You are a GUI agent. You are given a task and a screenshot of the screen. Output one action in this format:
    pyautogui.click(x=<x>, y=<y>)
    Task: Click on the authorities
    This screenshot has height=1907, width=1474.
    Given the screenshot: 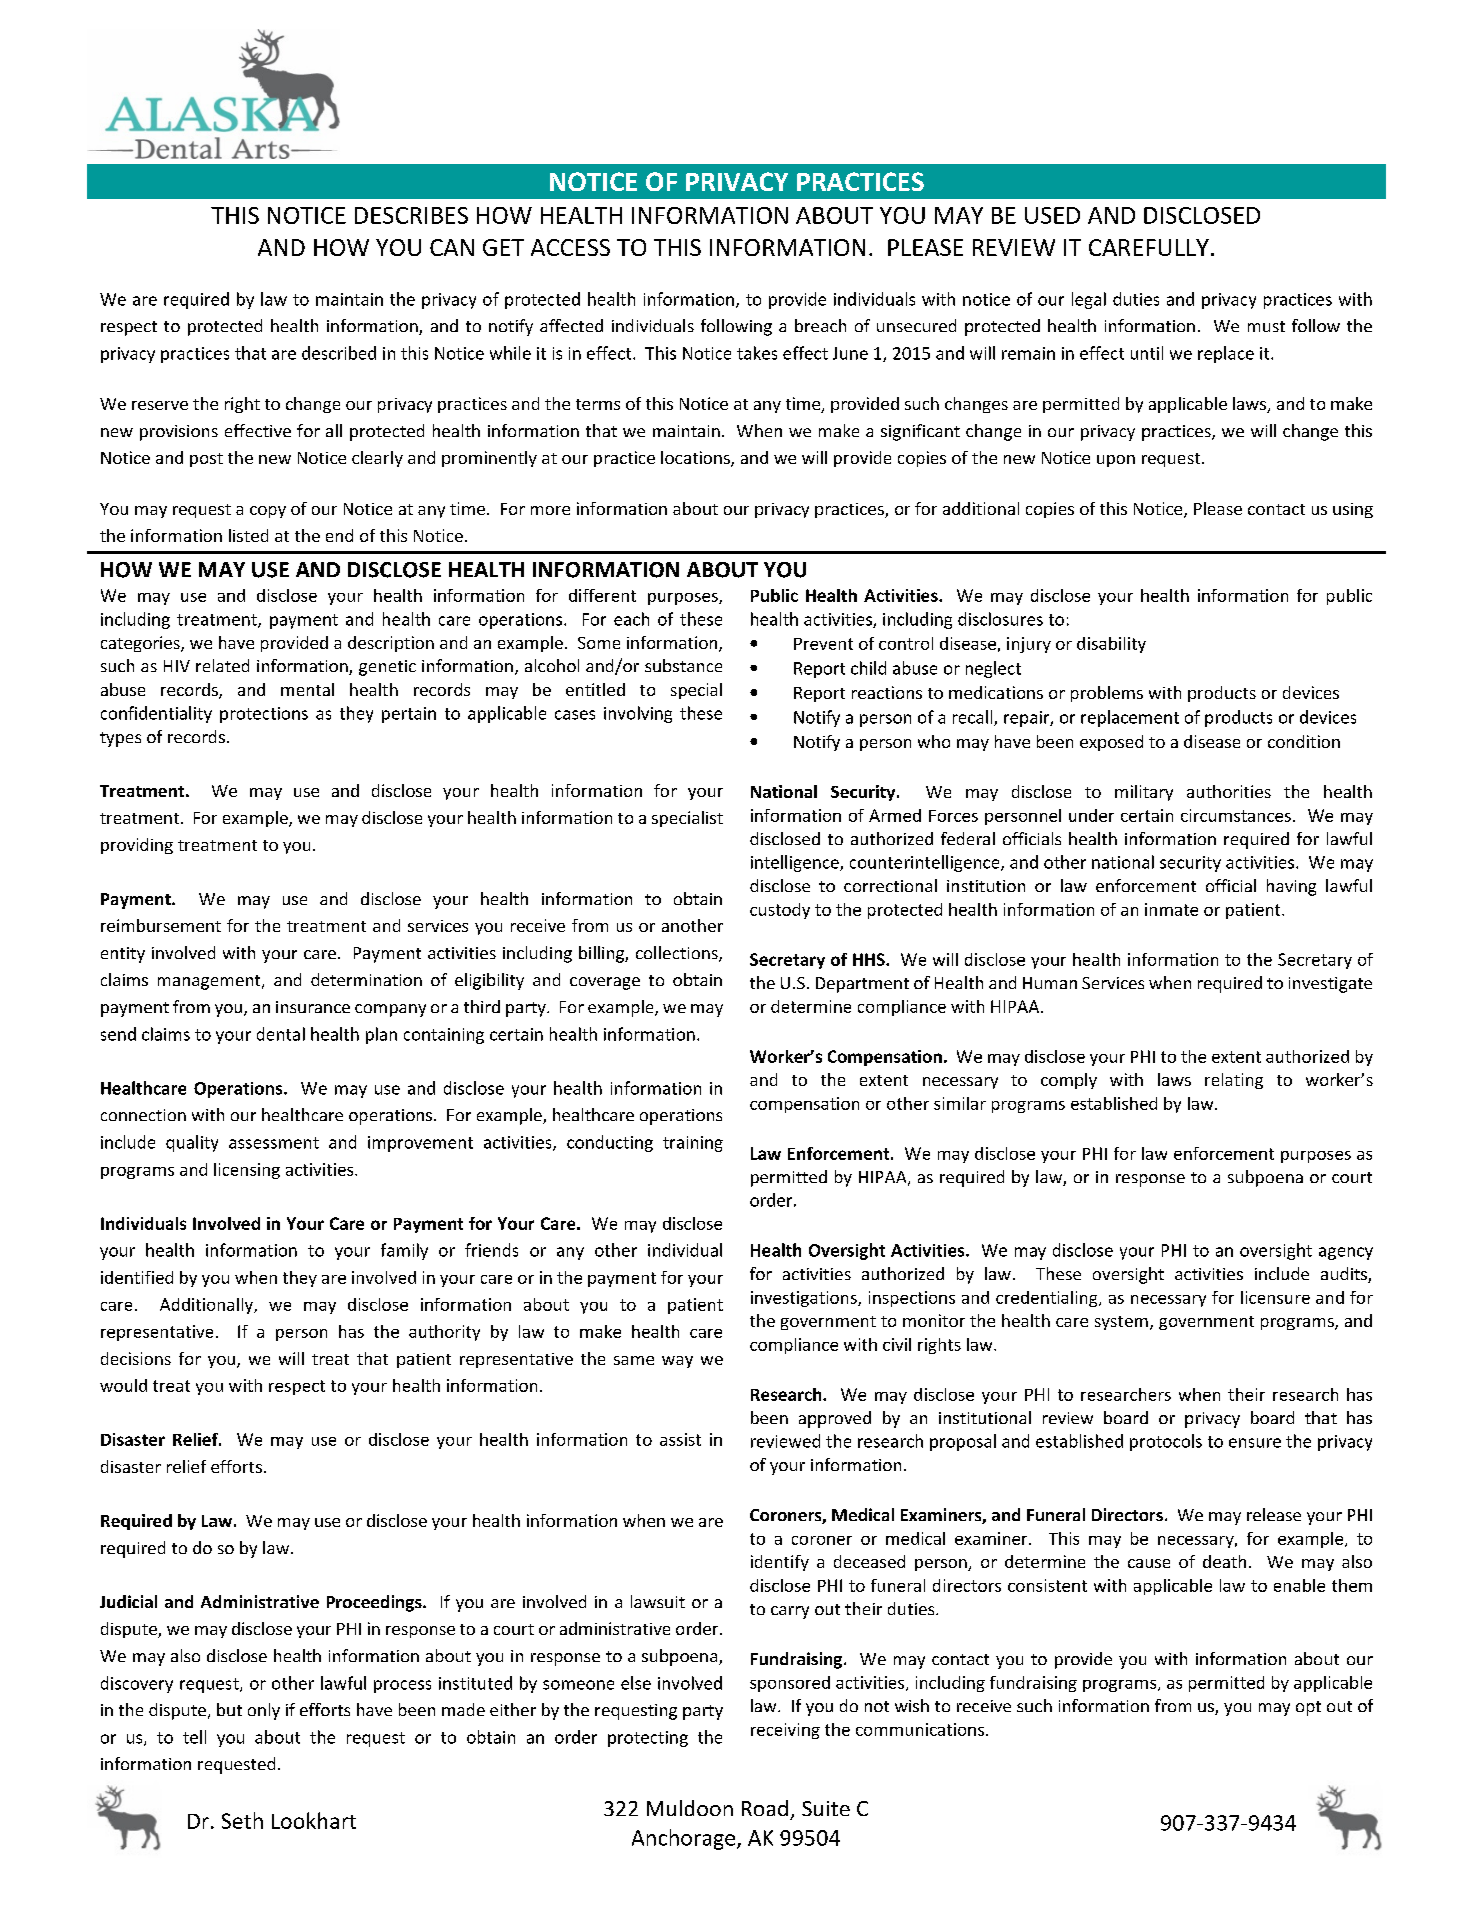 What is the action you would take?
    pyautogui.click(x=1229, y=791)
